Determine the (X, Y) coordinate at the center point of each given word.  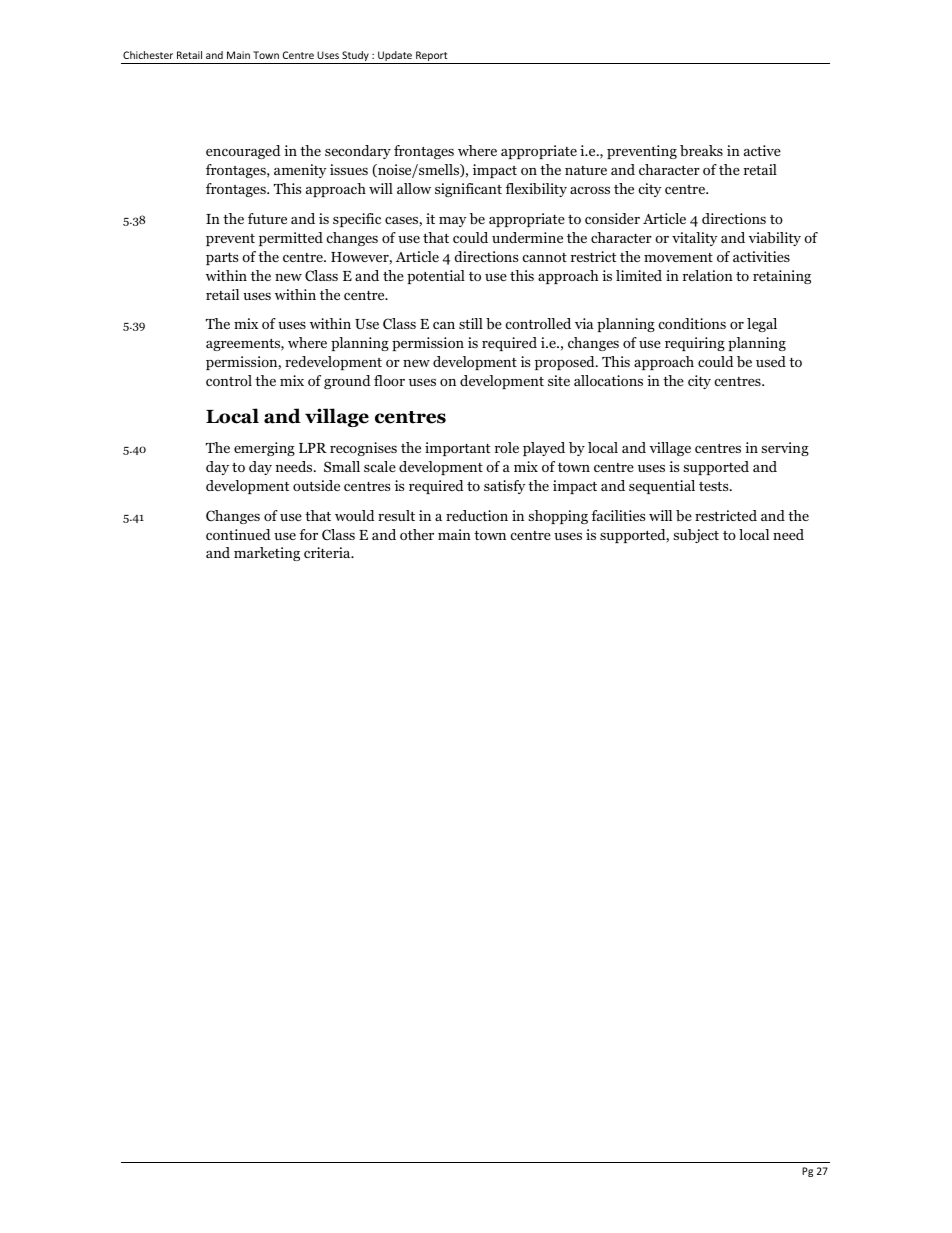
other (417, 534)
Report (432, 57)
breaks (701, 150)
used (771, 361)
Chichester (148, 55)
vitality (694, 239)
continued (238, 534)
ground (347, 382)
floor (389, 380)
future (267, 218)
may (452, 222)
